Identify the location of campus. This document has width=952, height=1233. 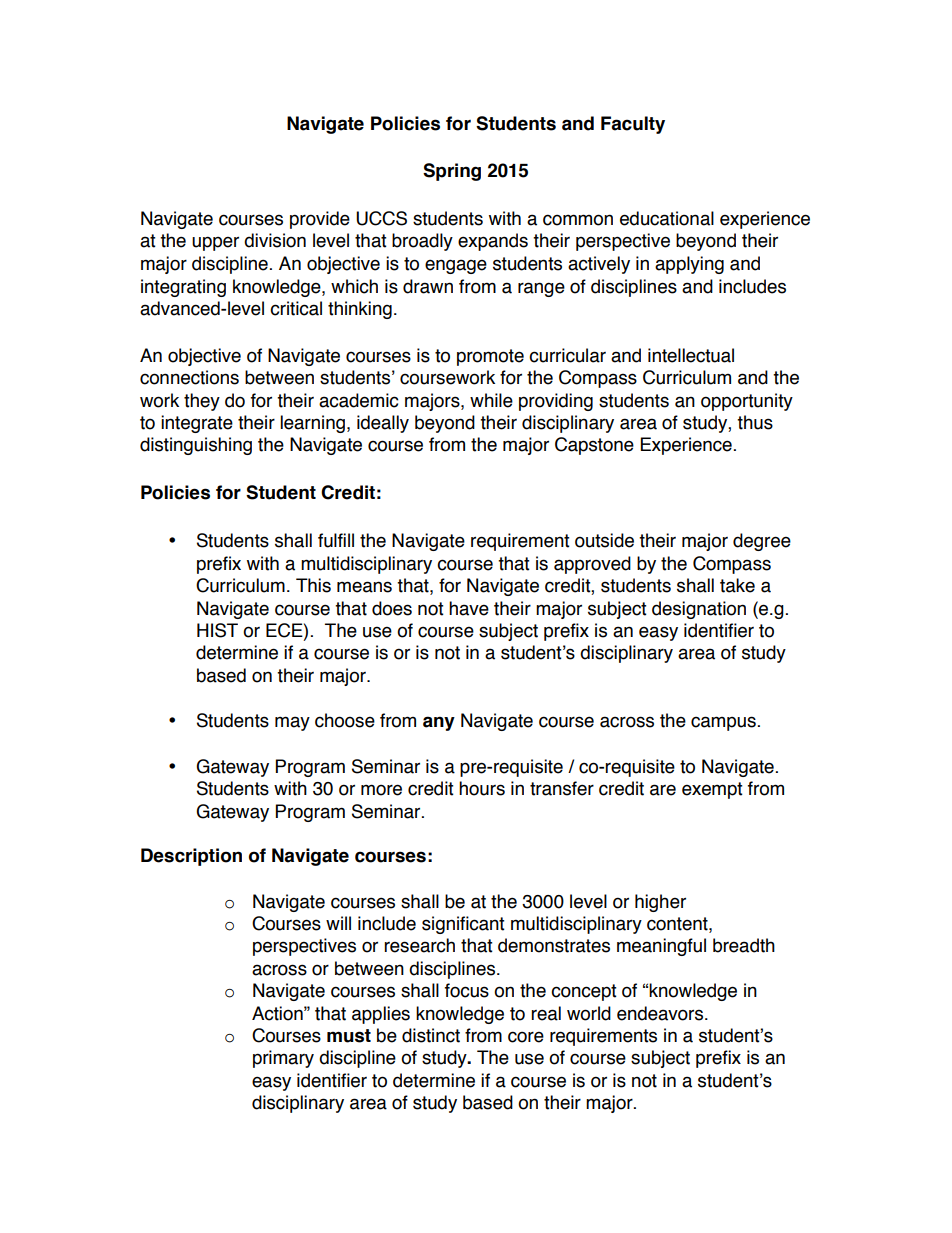
(723, 723).
